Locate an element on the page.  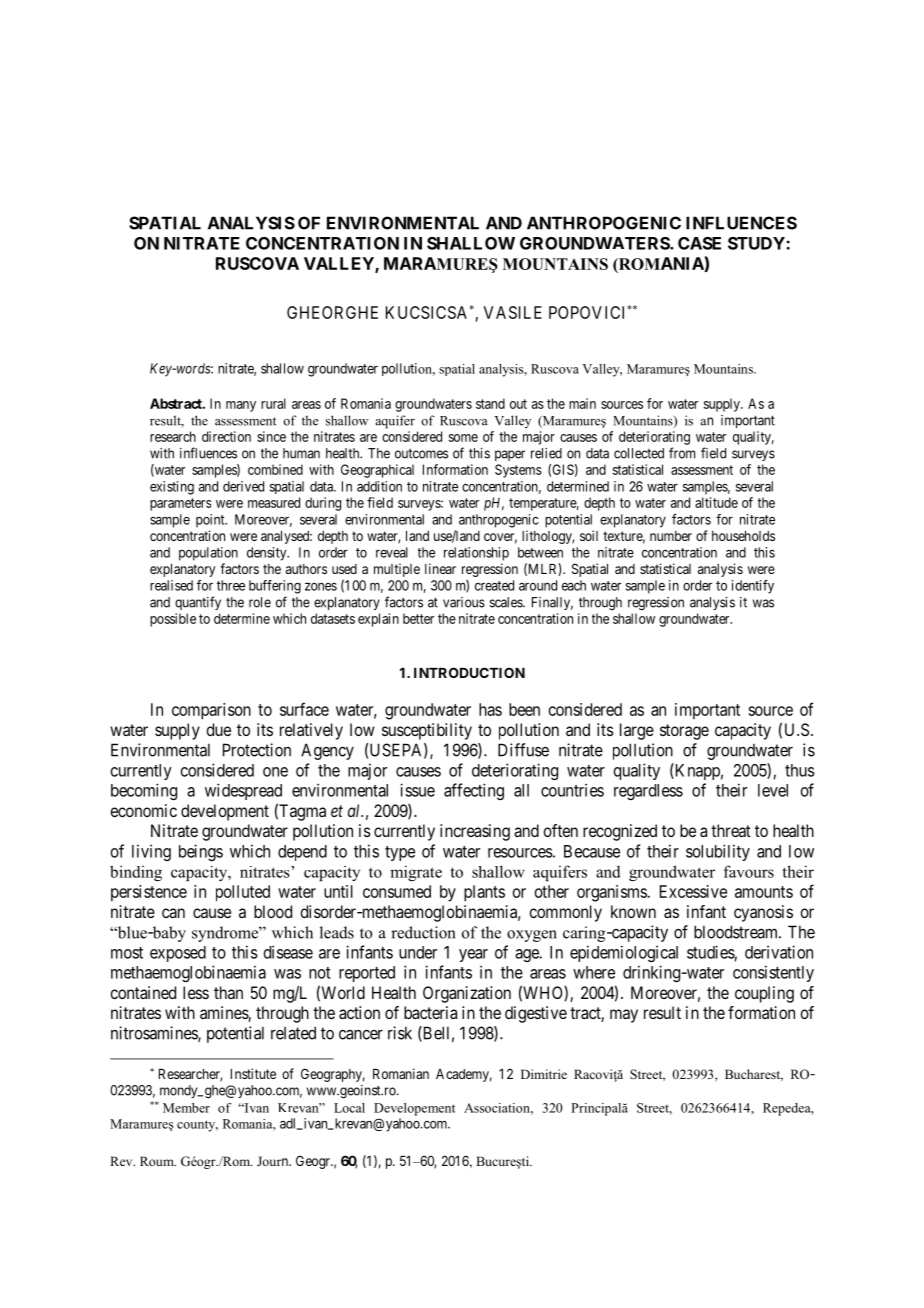
Member is located at coordinates (186, 1108).
